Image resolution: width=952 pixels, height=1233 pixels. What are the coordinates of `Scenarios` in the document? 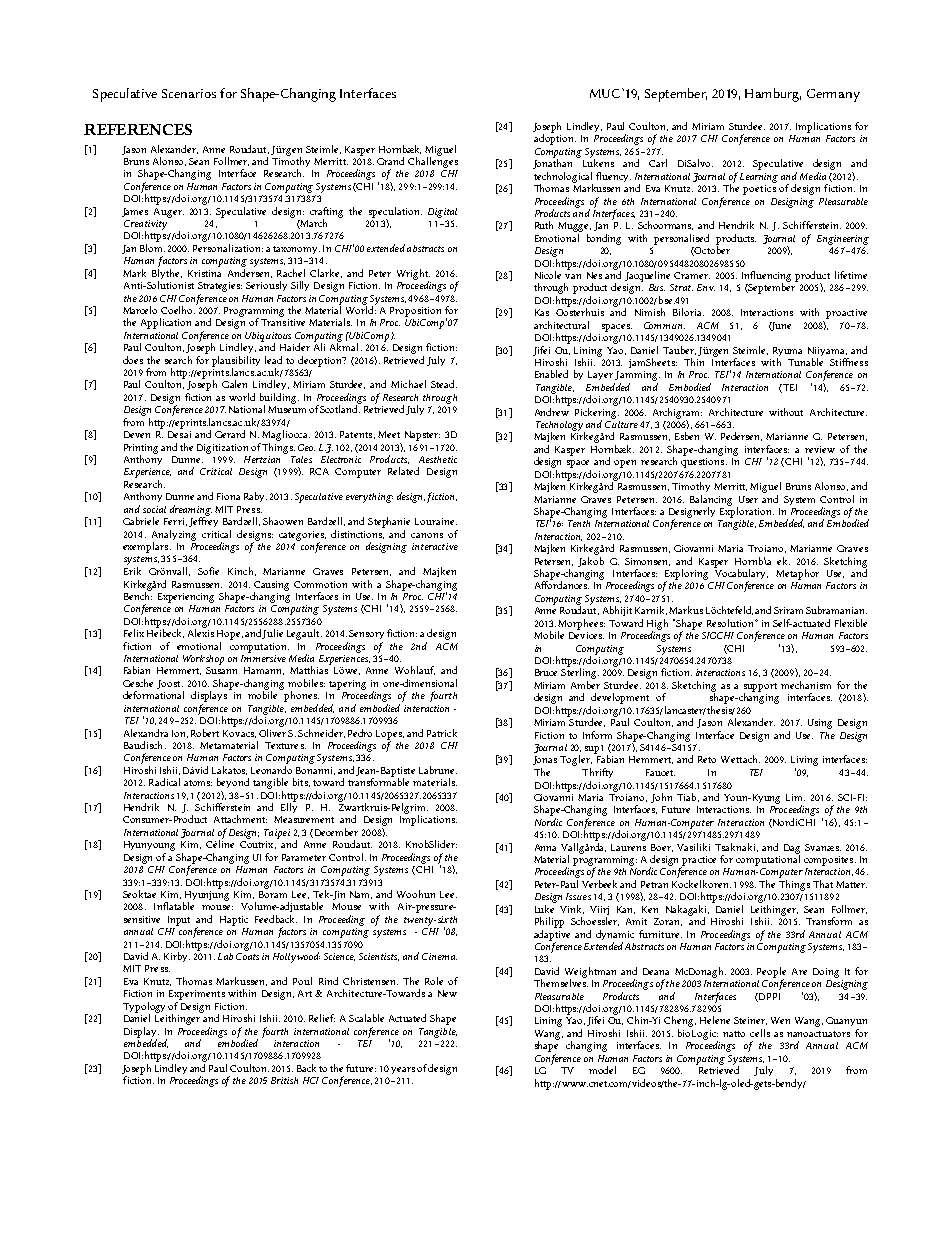 It's located at (189, 93).
